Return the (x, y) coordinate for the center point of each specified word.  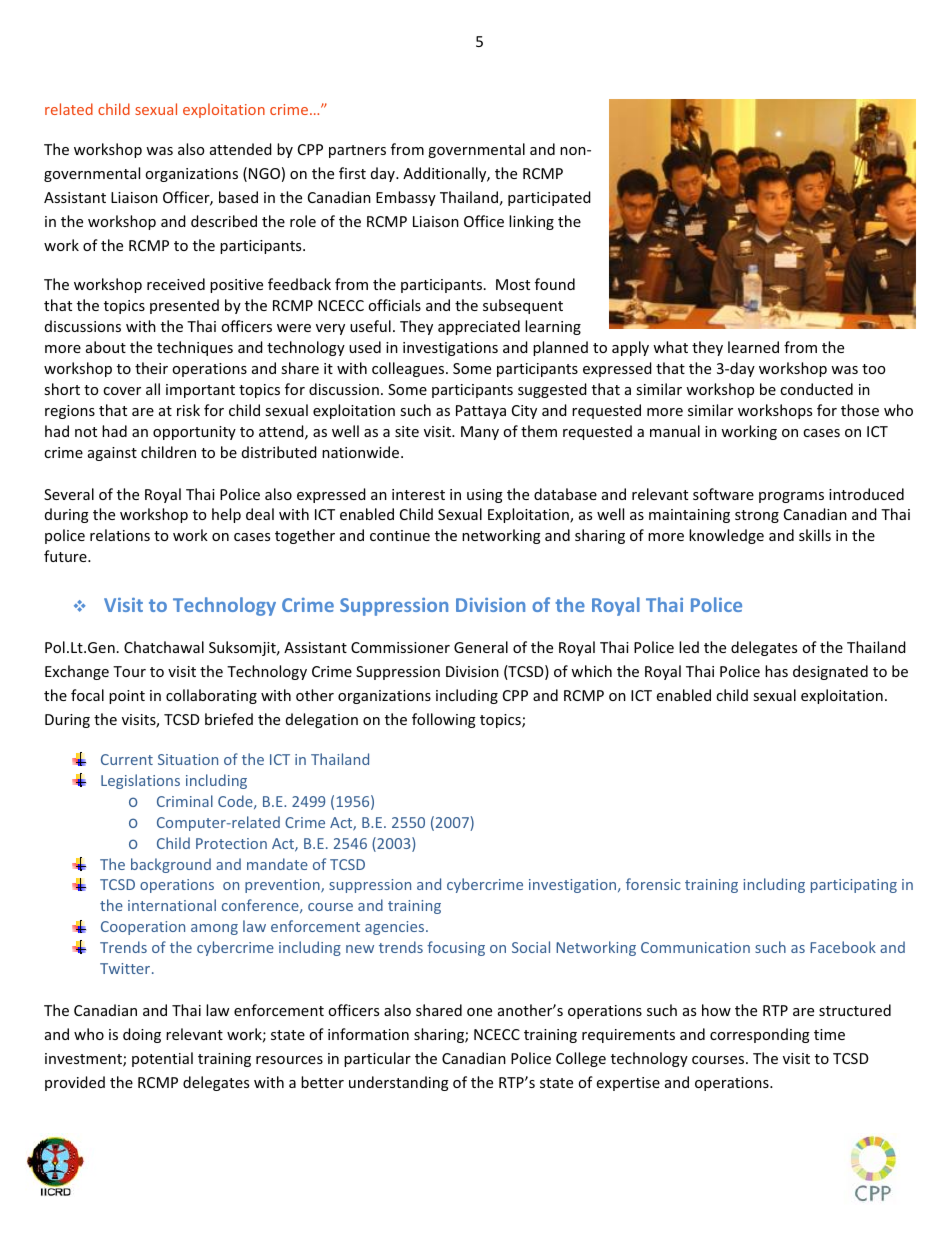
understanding (399, 1083)
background (171, 865)
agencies (396, 928)
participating (854, 886)
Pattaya (481, 412)
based (238, 197)
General (481, 647)
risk (188, 410)
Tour (129, 671)
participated (549, 198)
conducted (816, 389)
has (776, 671)
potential (162, 1059)
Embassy (406, 198)
